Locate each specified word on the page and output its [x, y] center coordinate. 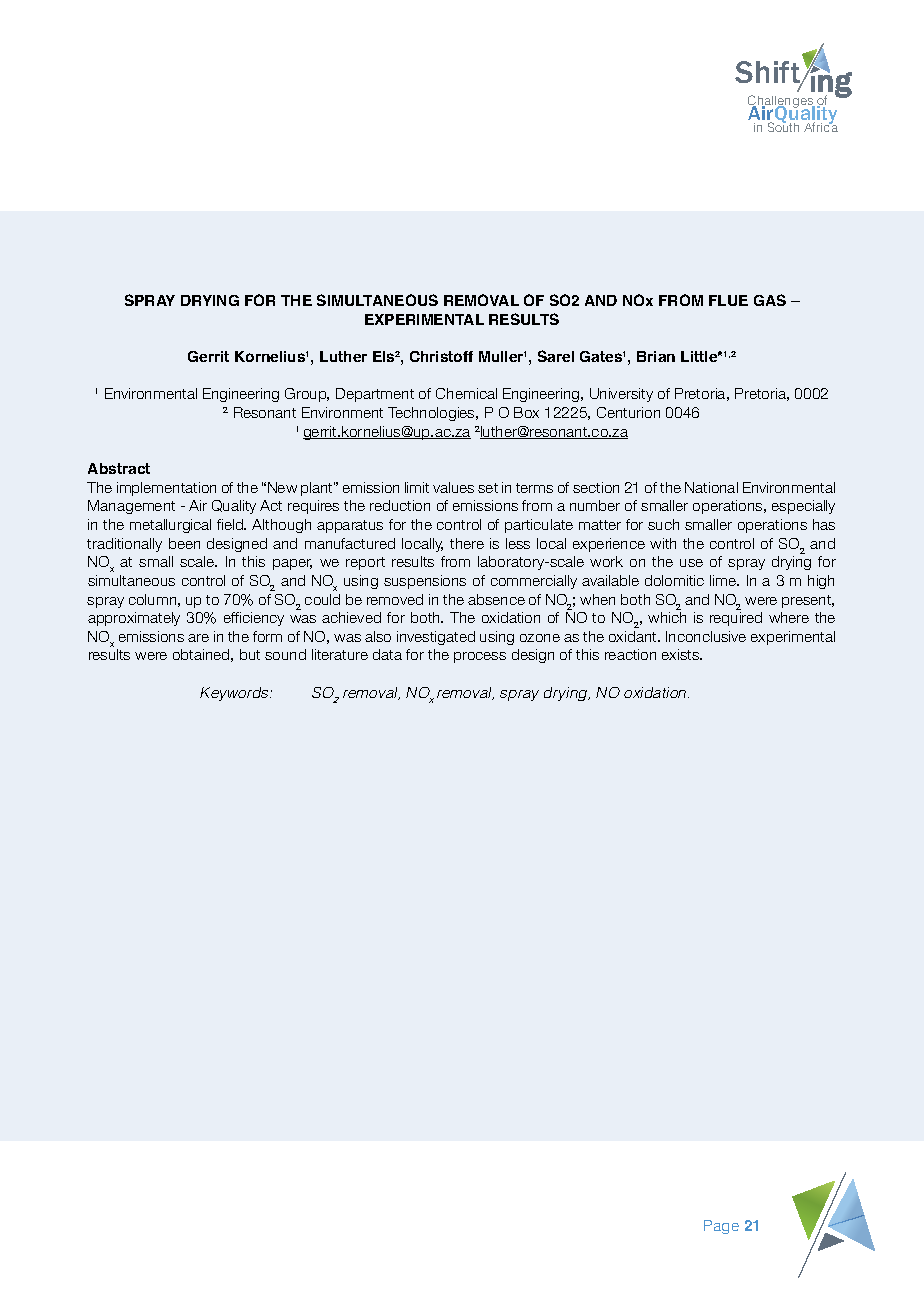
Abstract [119, 468]
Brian [656, 356]
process [480, 657]
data [387, 654]
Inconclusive [706, 636]
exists [682, 654]
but [250, 654]
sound [285, 654]
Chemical [466, 393]
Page [721, 1227]
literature [340, 654]
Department [375, 395]
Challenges [781, 103]
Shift [768, 74]
